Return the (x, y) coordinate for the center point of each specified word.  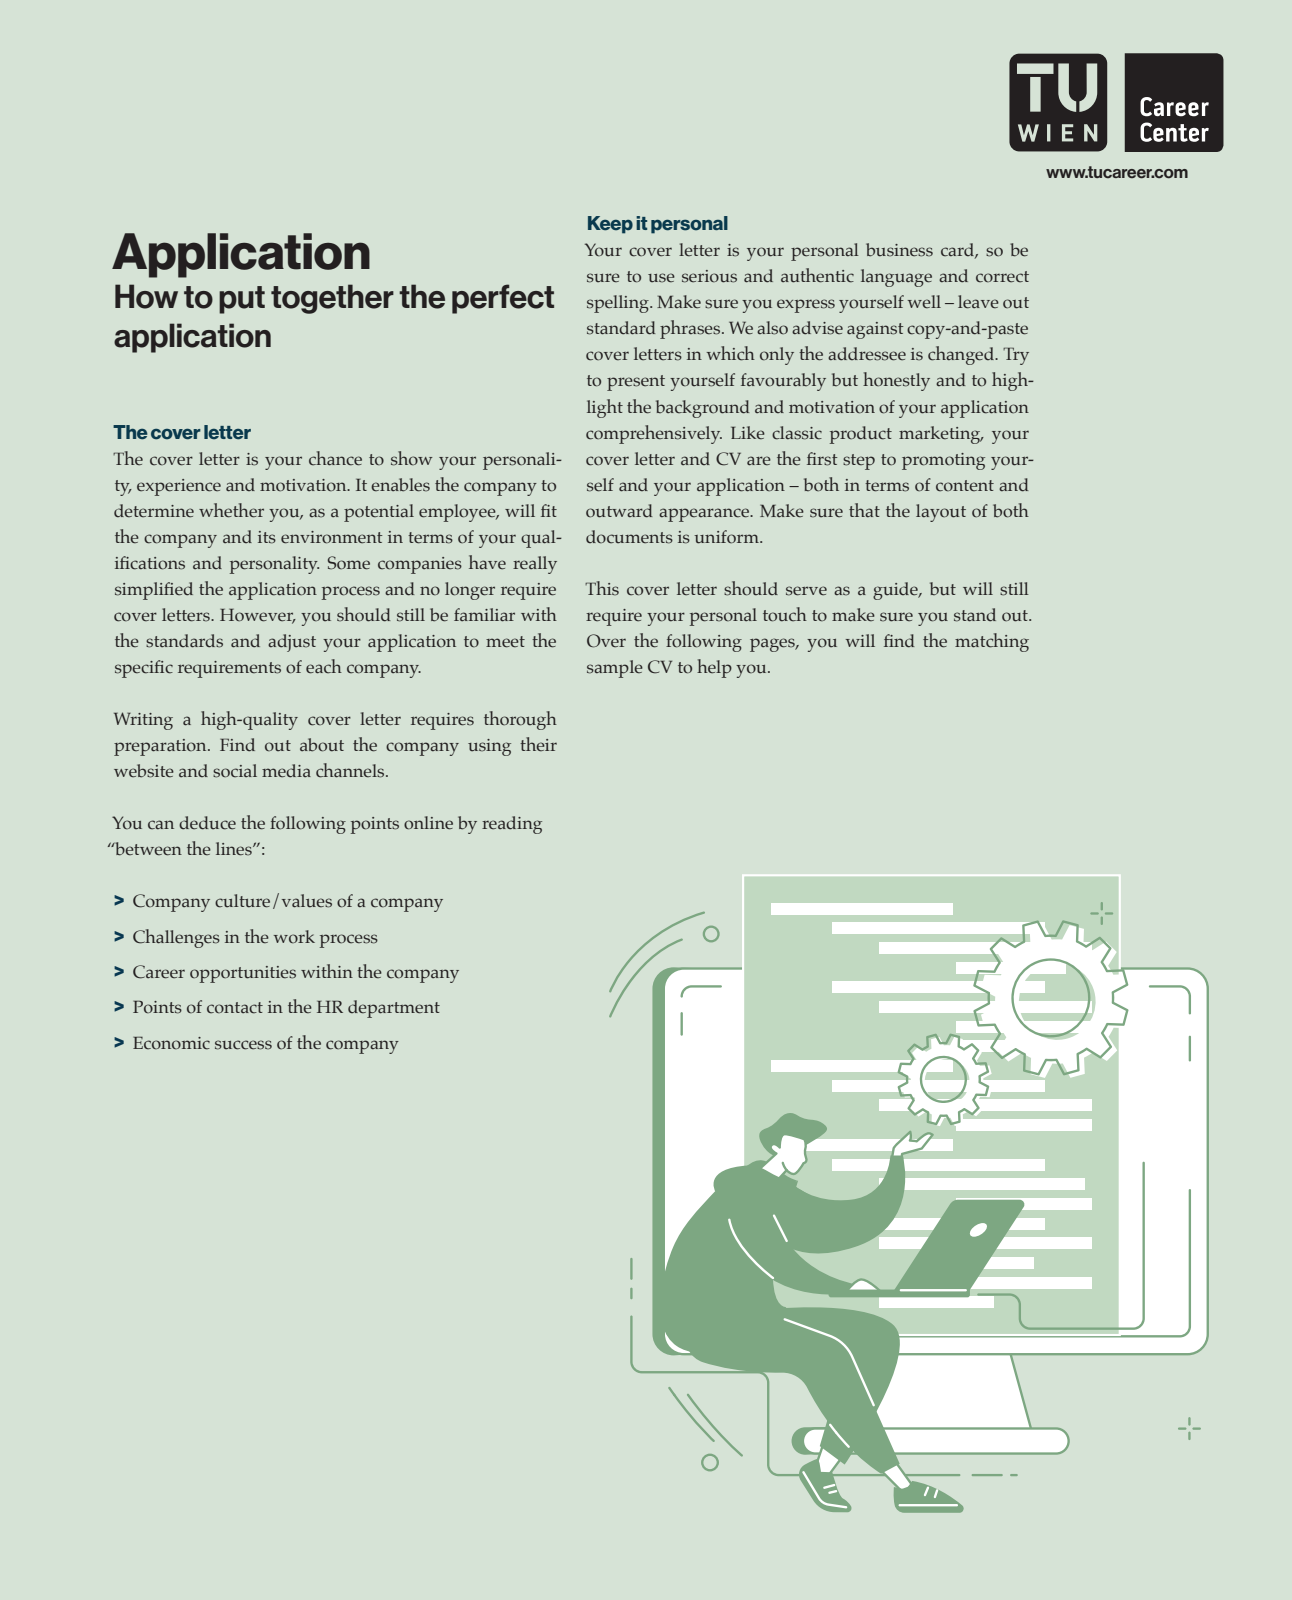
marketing (941, 435)
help (714, 668)
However (258, 616)
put (242, 300)
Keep (610, 225)
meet (505, 642)
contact (235, 1008)
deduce (207, 823)
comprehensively (654, 434)
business (899, 250)
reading (512, 825)
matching (992, 642)
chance (335, 458)
